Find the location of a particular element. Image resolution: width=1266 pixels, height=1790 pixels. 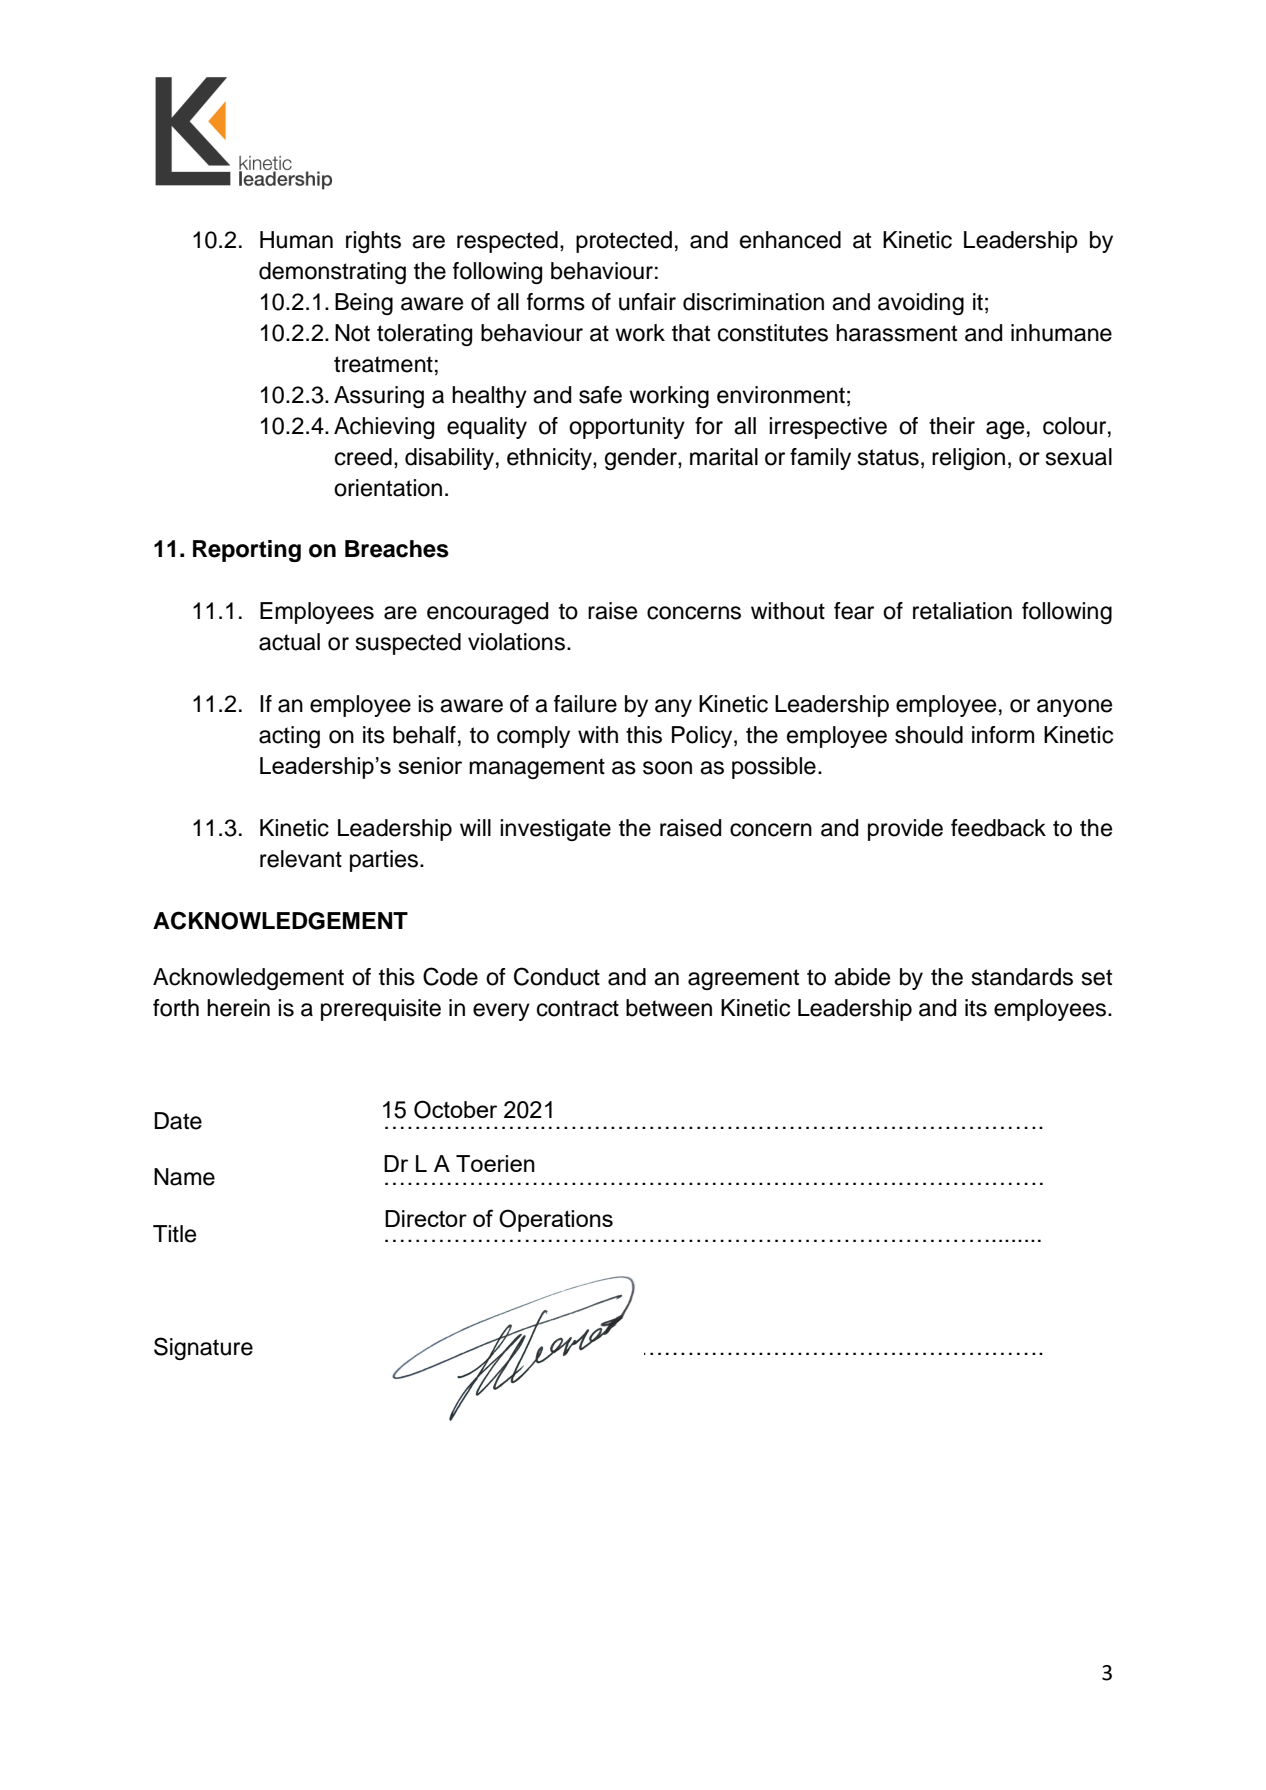

Reporting is located at coordinates (247, 551).
